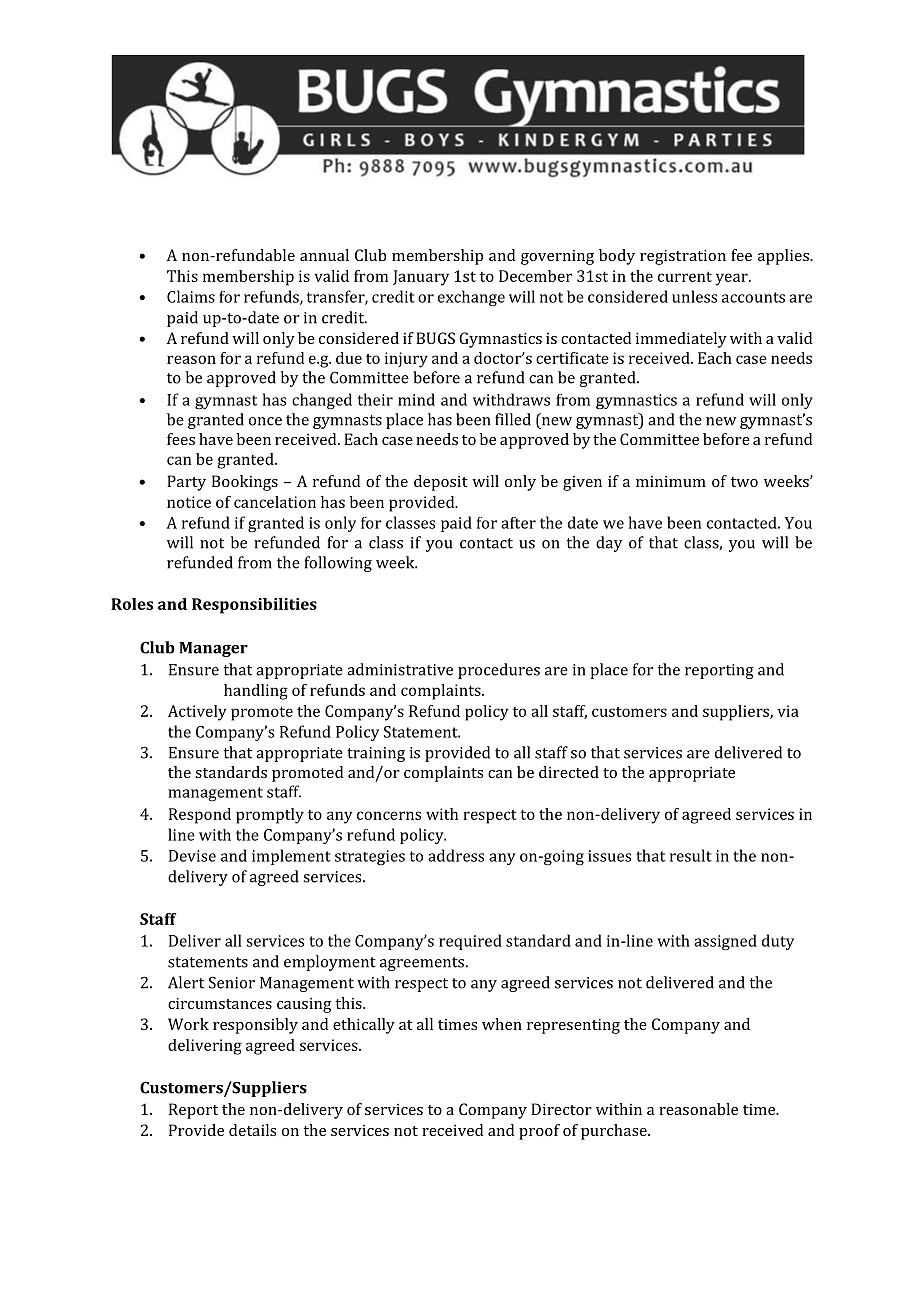 The height and width of the screenshot is (1308, 924). Describe the element at coordinates (499, 671) in the screenshot. I see `procedures` at that location.
